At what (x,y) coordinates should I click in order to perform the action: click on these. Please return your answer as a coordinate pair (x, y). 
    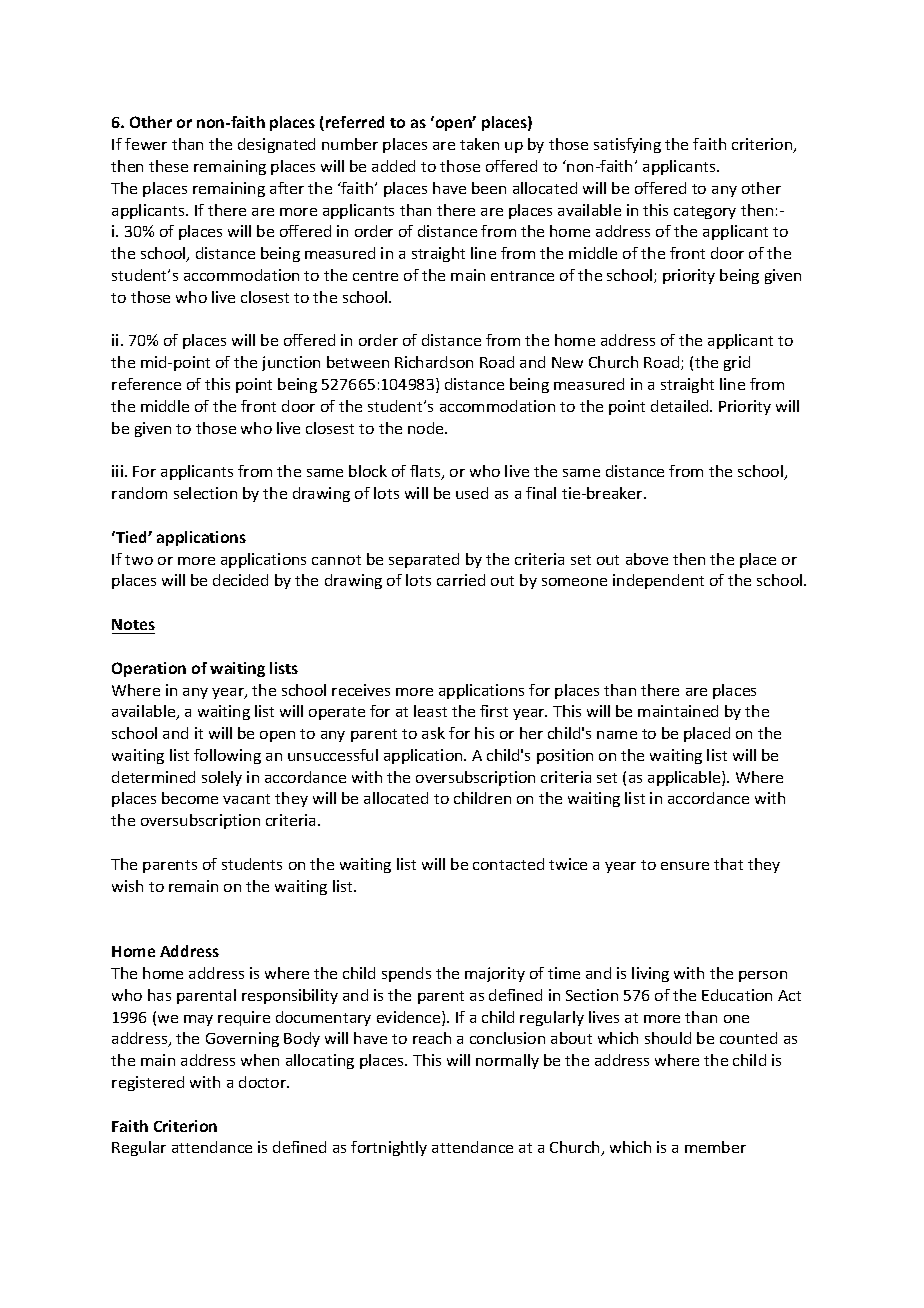
    Looking at the image, I should click on (168, 166).
